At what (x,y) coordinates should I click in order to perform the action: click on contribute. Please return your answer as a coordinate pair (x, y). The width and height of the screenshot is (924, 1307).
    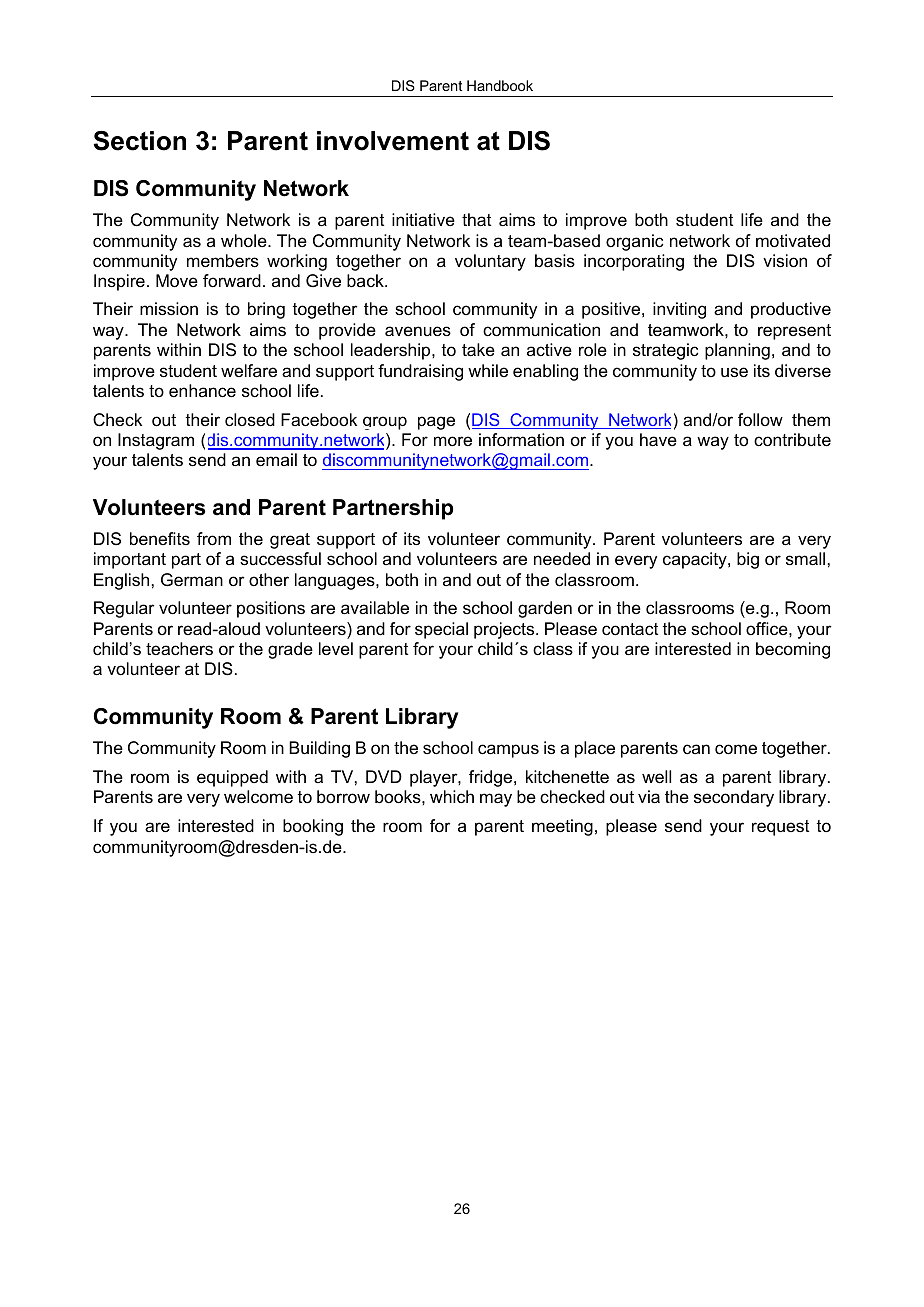
    Looking at the image, I should click on (792, 440).
